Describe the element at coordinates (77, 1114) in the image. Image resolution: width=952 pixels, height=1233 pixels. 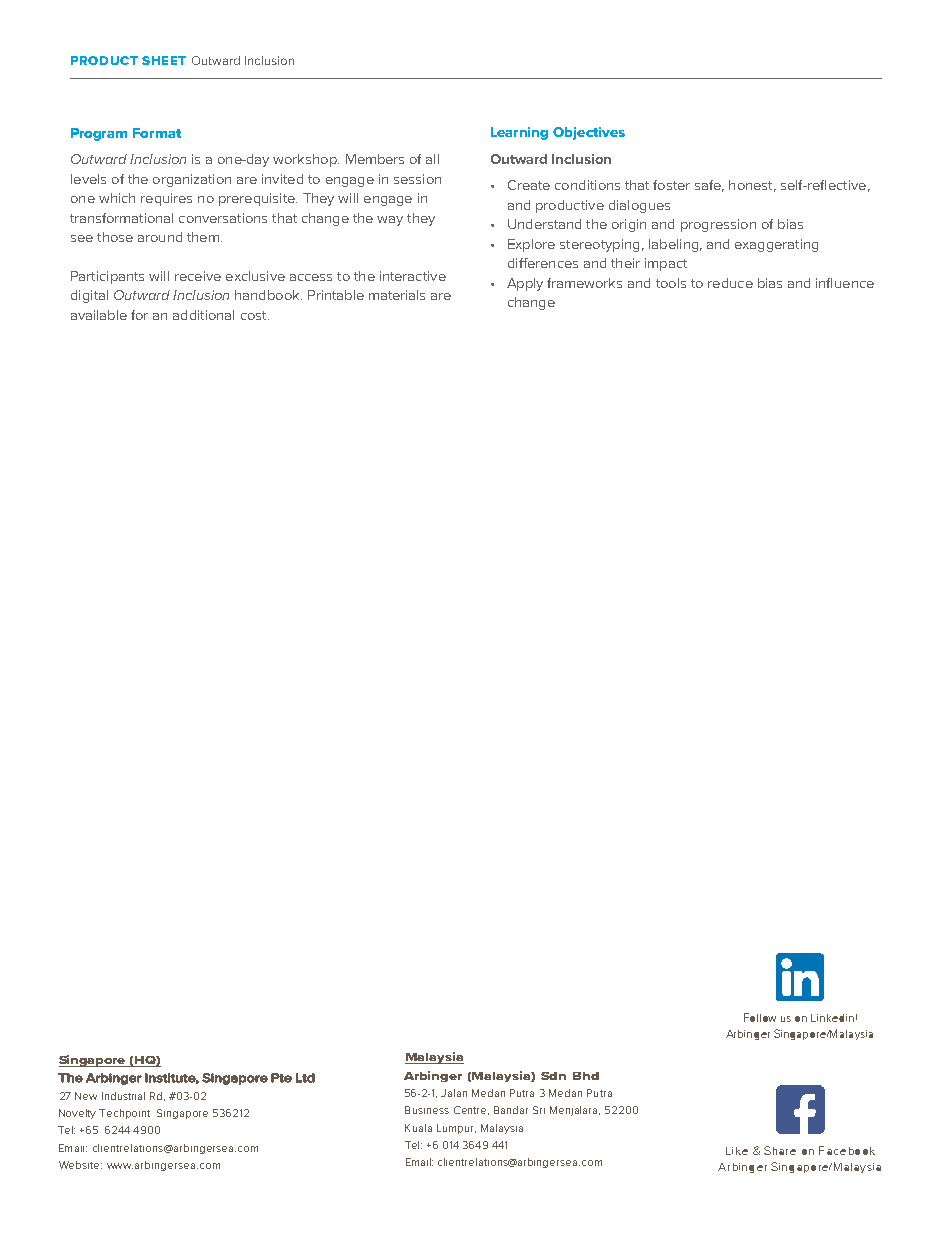
I see `Novelty` at that location.
